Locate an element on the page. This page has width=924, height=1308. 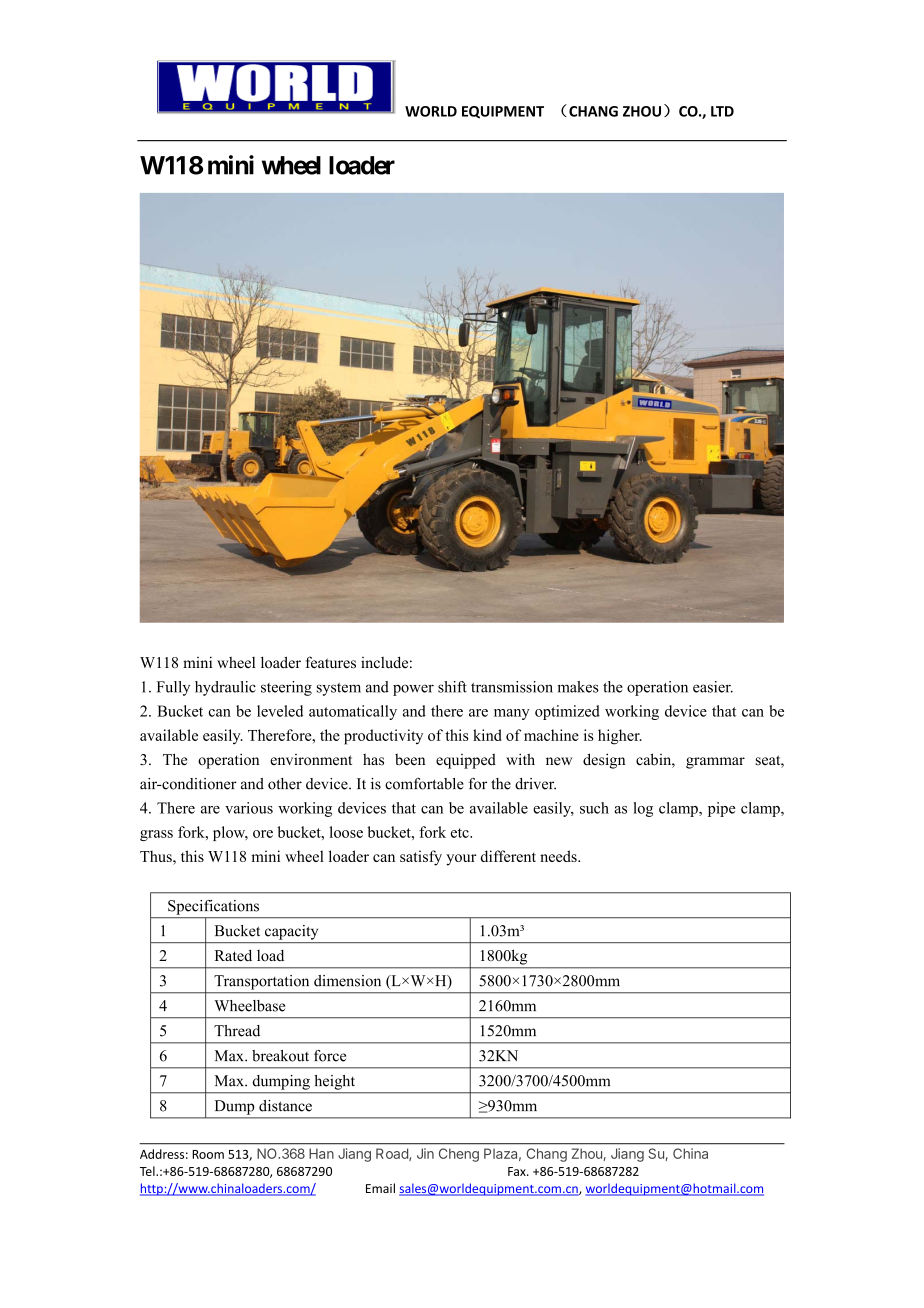
easier is located at coordinates (713, 687).
